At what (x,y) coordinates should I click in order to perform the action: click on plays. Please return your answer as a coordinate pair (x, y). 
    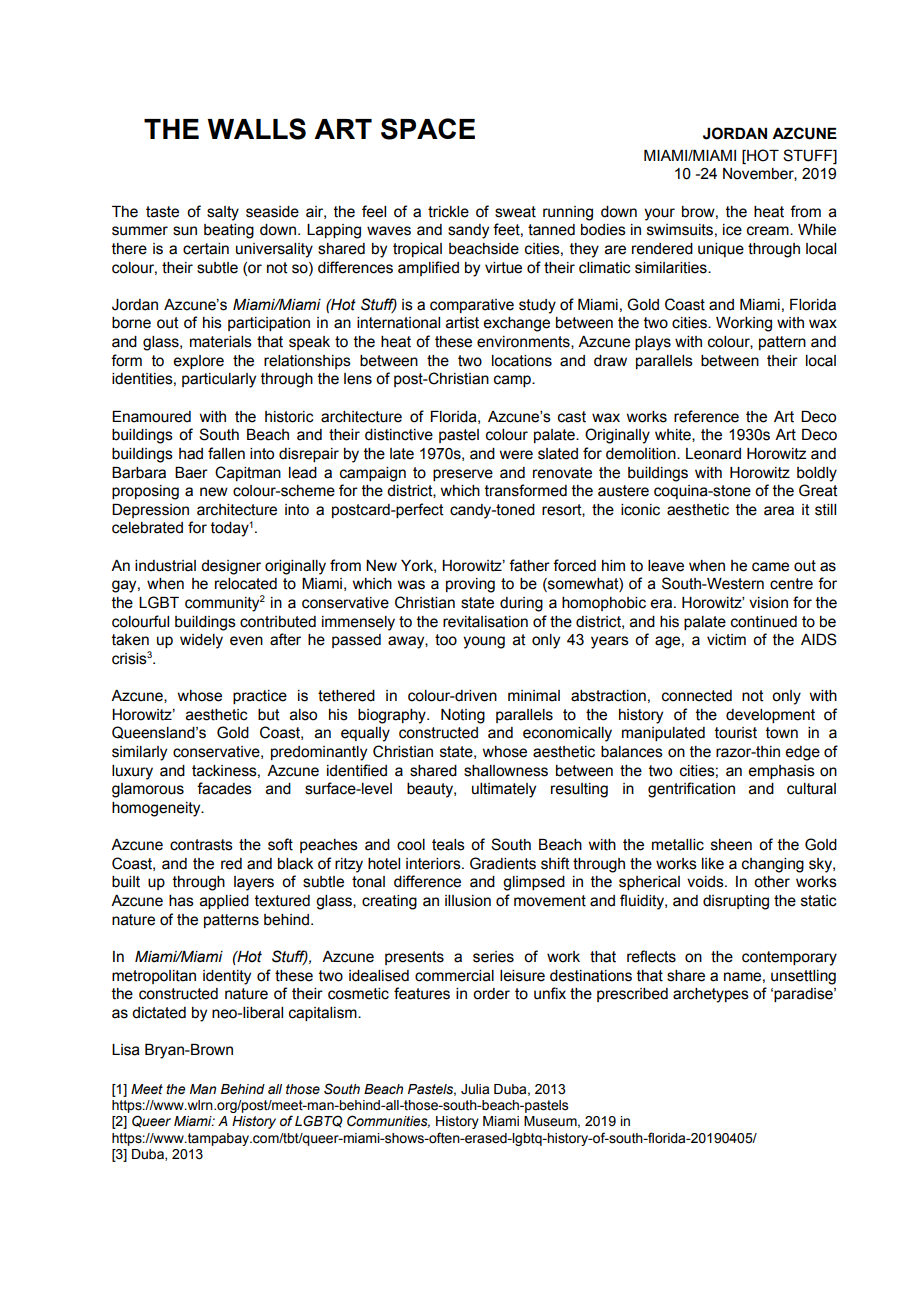
    Looking at the image, I should click on (653, 343).
